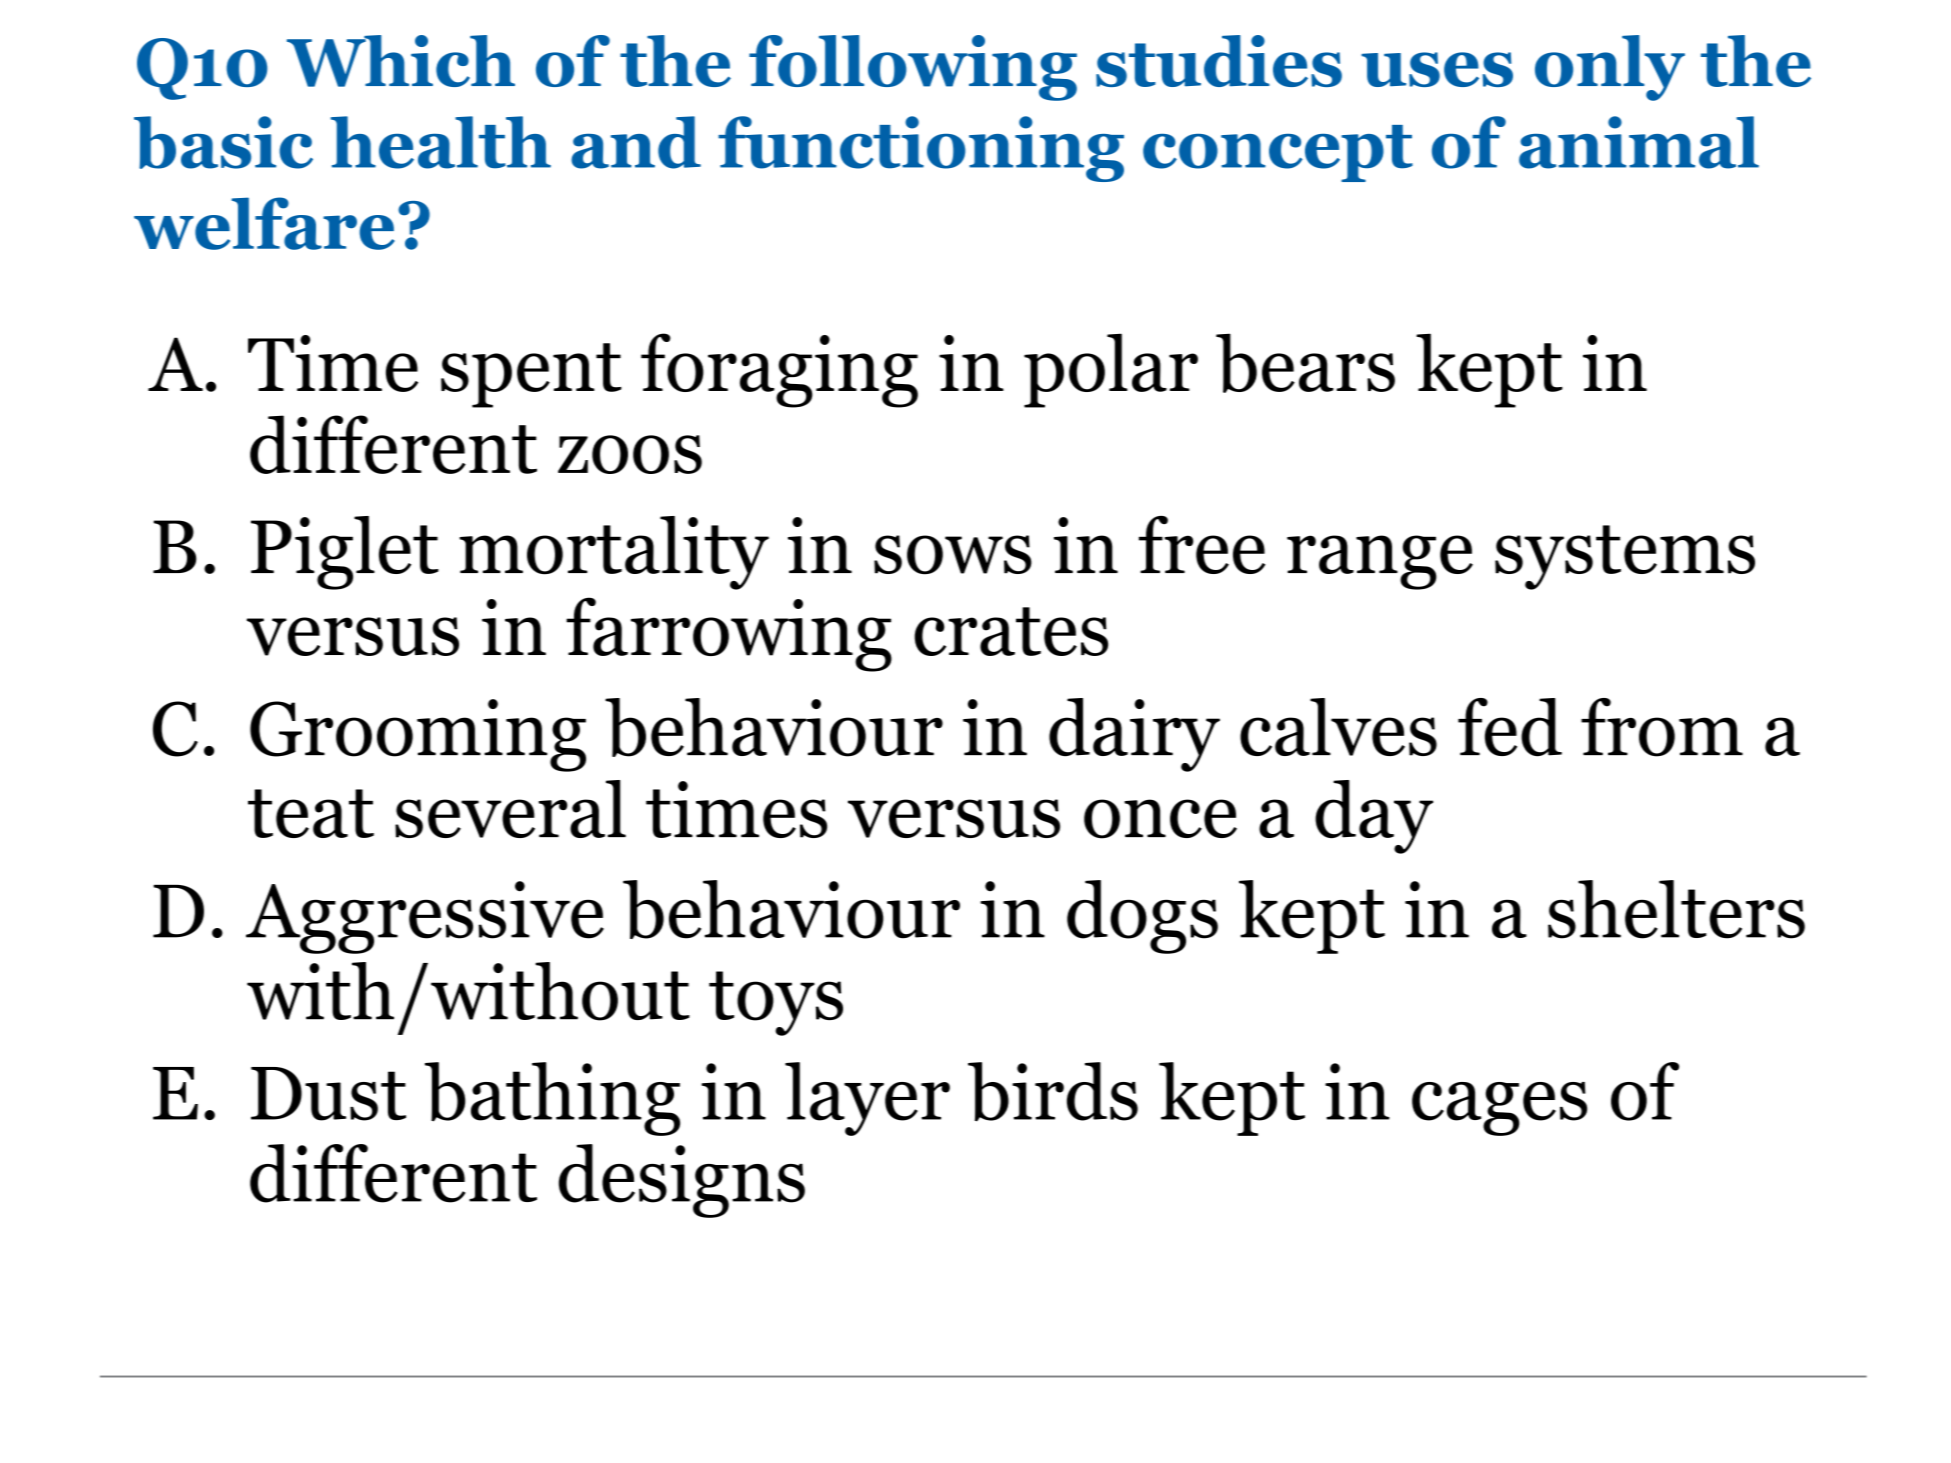 This screenshot has height=1463, width=1951. What do you see at coordinates (1437, 69) in the screenshot?
I see `uses` at bounding box center [1437, 69].
